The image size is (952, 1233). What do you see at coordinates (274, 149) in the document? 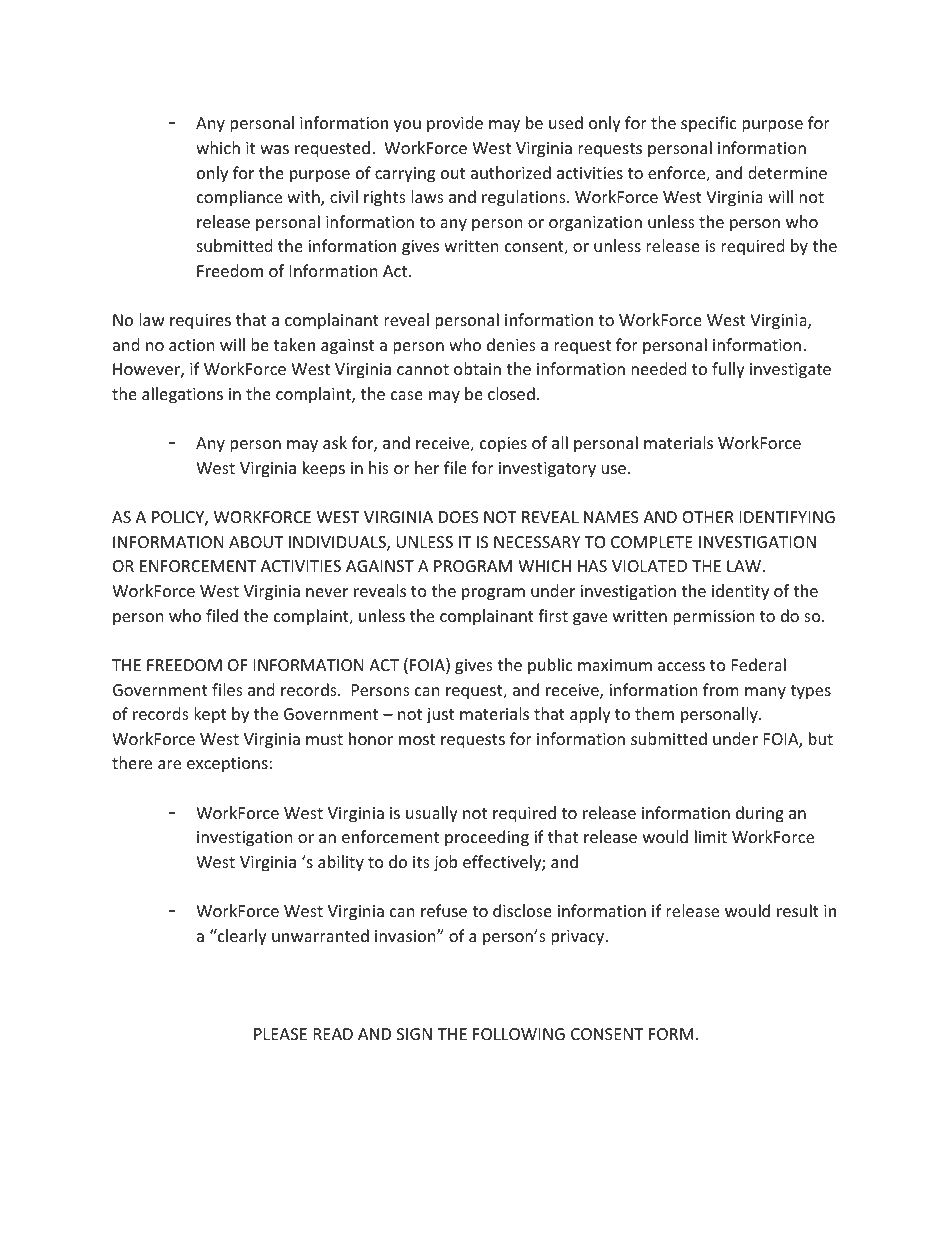
I see `was` at bounding box center [274, 149].
